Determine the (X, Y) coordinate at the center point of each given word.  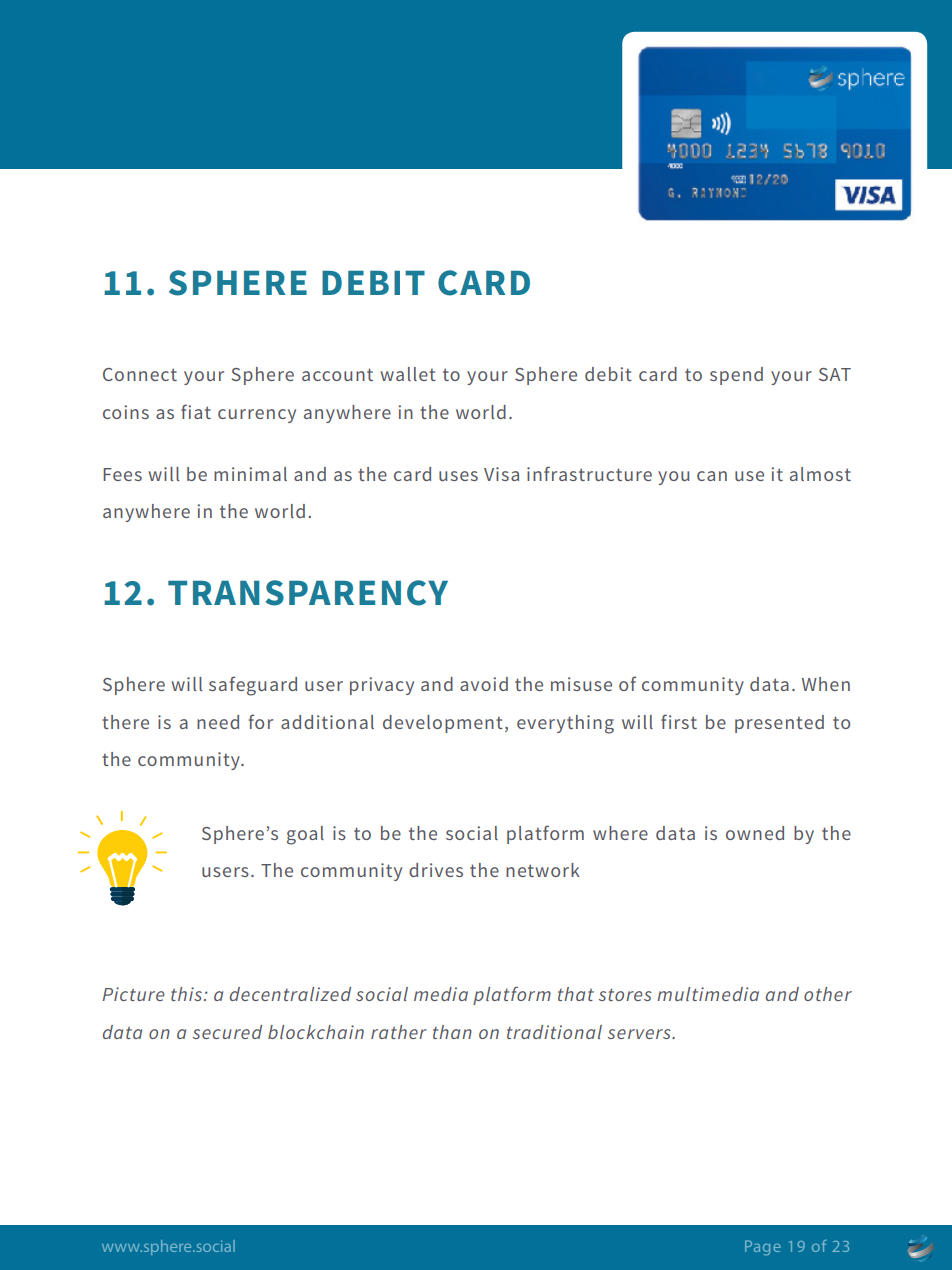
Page (763, 1248)
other (828, 994)
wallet (408, 374)
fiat (196, 411)
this (188, 994)
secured (227, 1032)
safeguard (253, 686)
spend (736, 376)
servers (640, 1034)
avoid (484, 684)
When (826, 684)
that (576, 994)
